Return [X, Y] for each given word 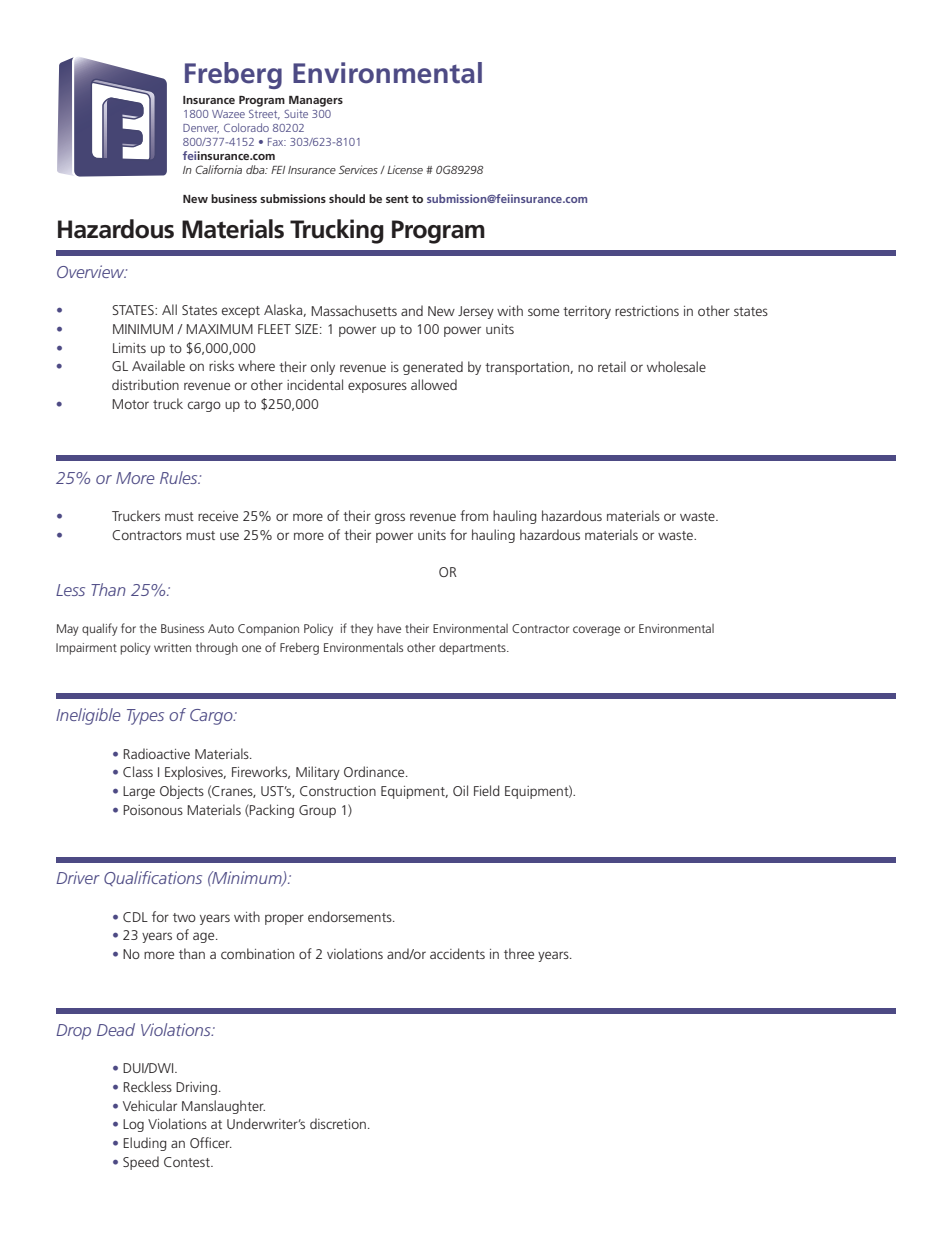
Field [487, 790]
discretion [338, 1123]
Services [358, 169]
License [405, 169]
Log [133, 1125]
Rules [180, 477]
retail [612, 366]
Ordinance [375, 771]
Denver [201, 129]
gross [390, 518]
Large [139, 792]
